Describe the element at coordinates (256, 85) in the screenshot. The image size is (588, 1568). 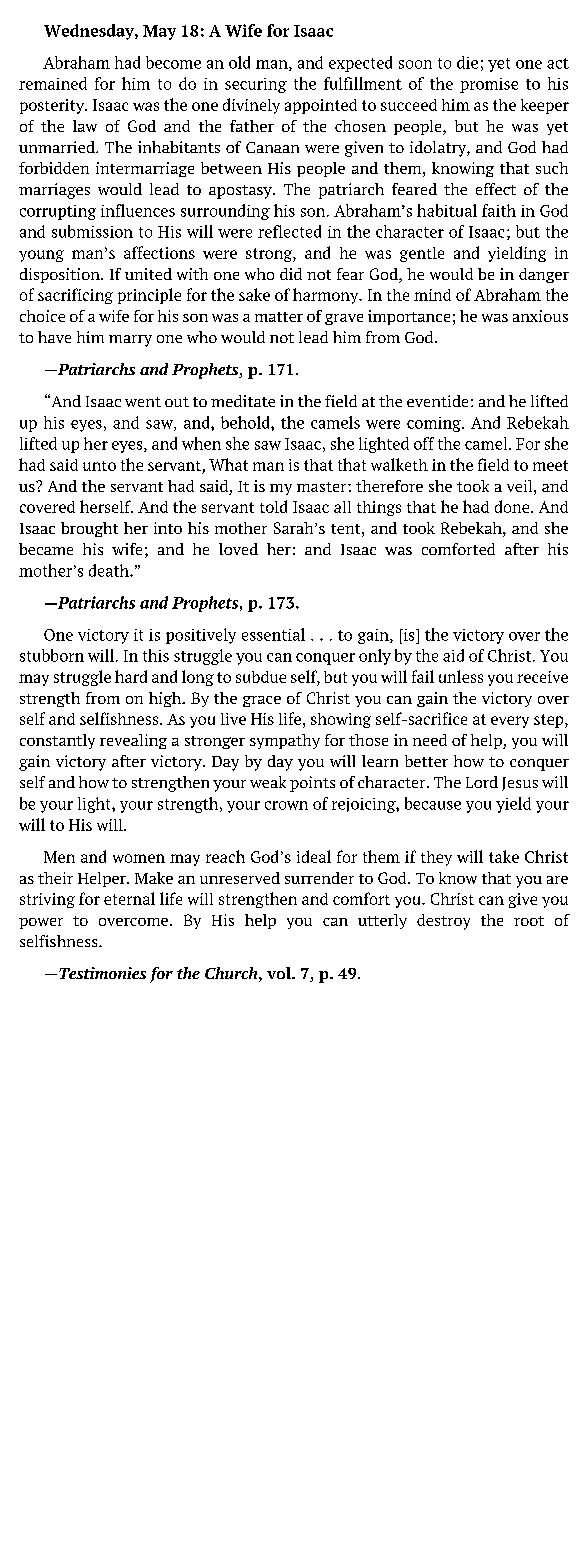
I see `securing` at that location.
